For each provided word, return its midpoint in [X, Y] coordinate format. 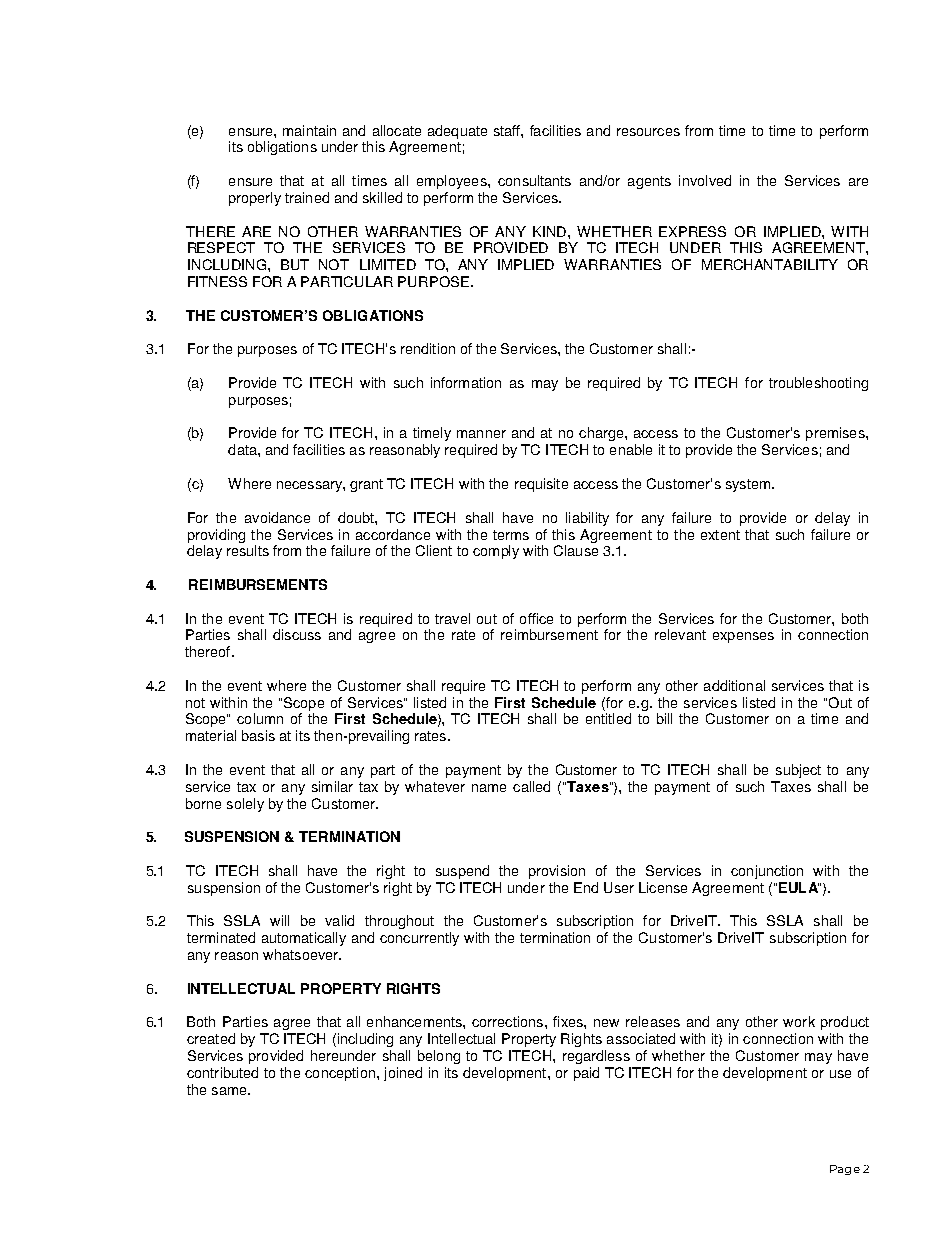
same [230, 1091]
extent [720, 535]
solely [245, 805]
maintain [309, 130]
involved [705, 180]
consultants [534, 180]
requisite [541, 485]
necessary [310, 486]
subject [798, 771]
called [531, 786]
